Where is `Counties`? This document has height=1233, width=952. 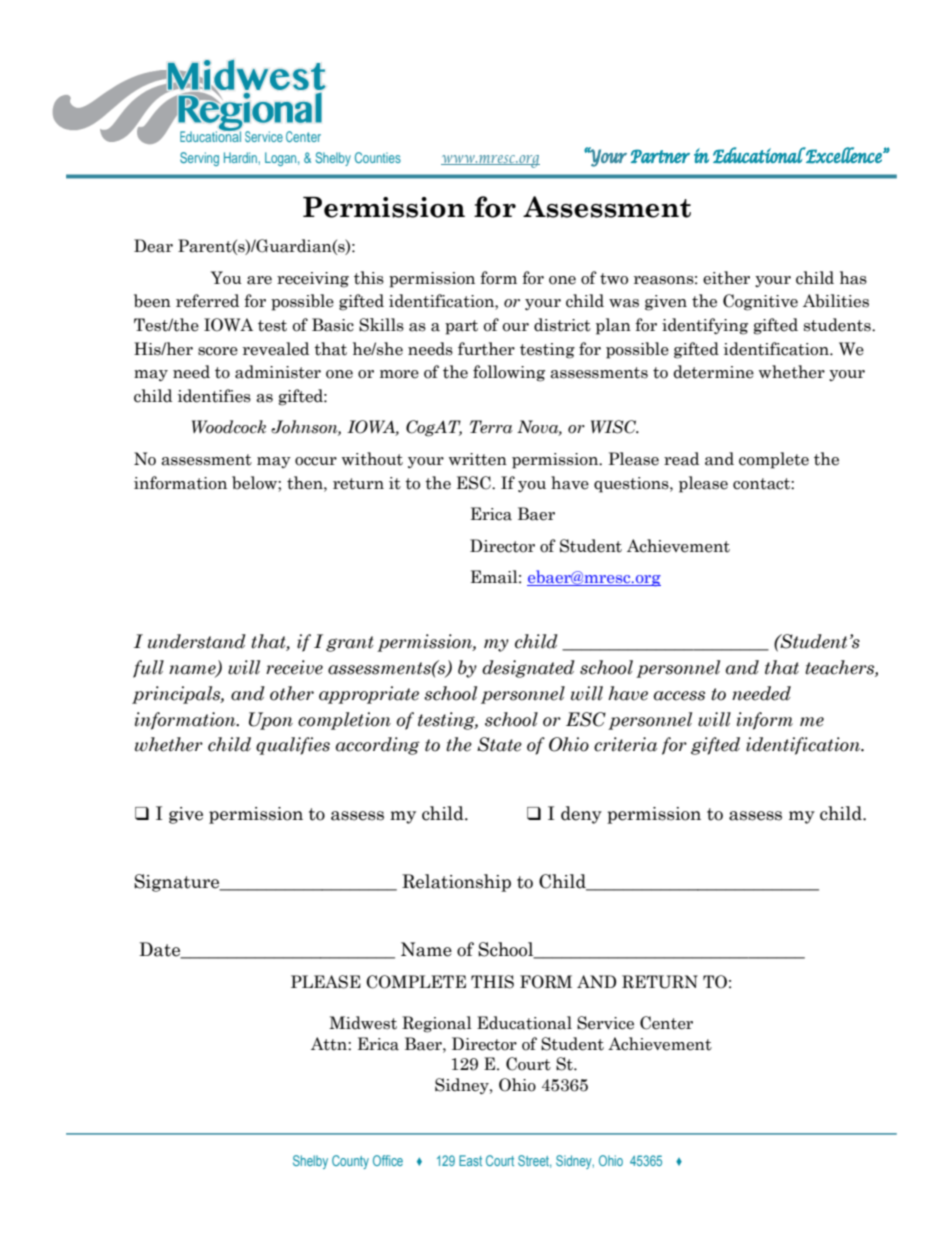
Counties is located at coordinates (378, 157).
